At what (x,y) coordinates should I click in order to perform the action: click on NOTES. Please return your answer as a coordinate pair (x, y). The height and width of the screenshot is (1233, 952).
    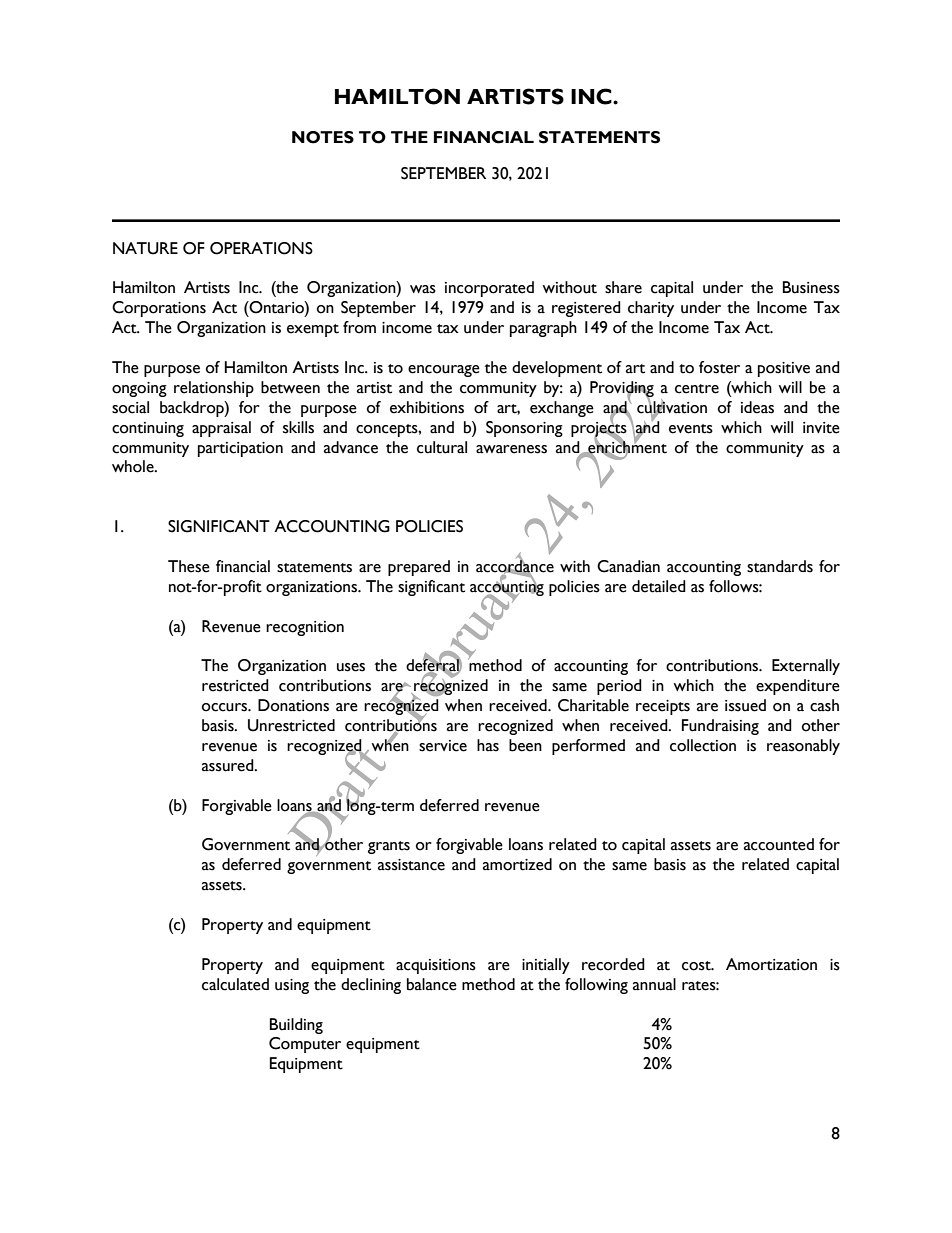
    Looking at the image, I should click on (323, 137).
